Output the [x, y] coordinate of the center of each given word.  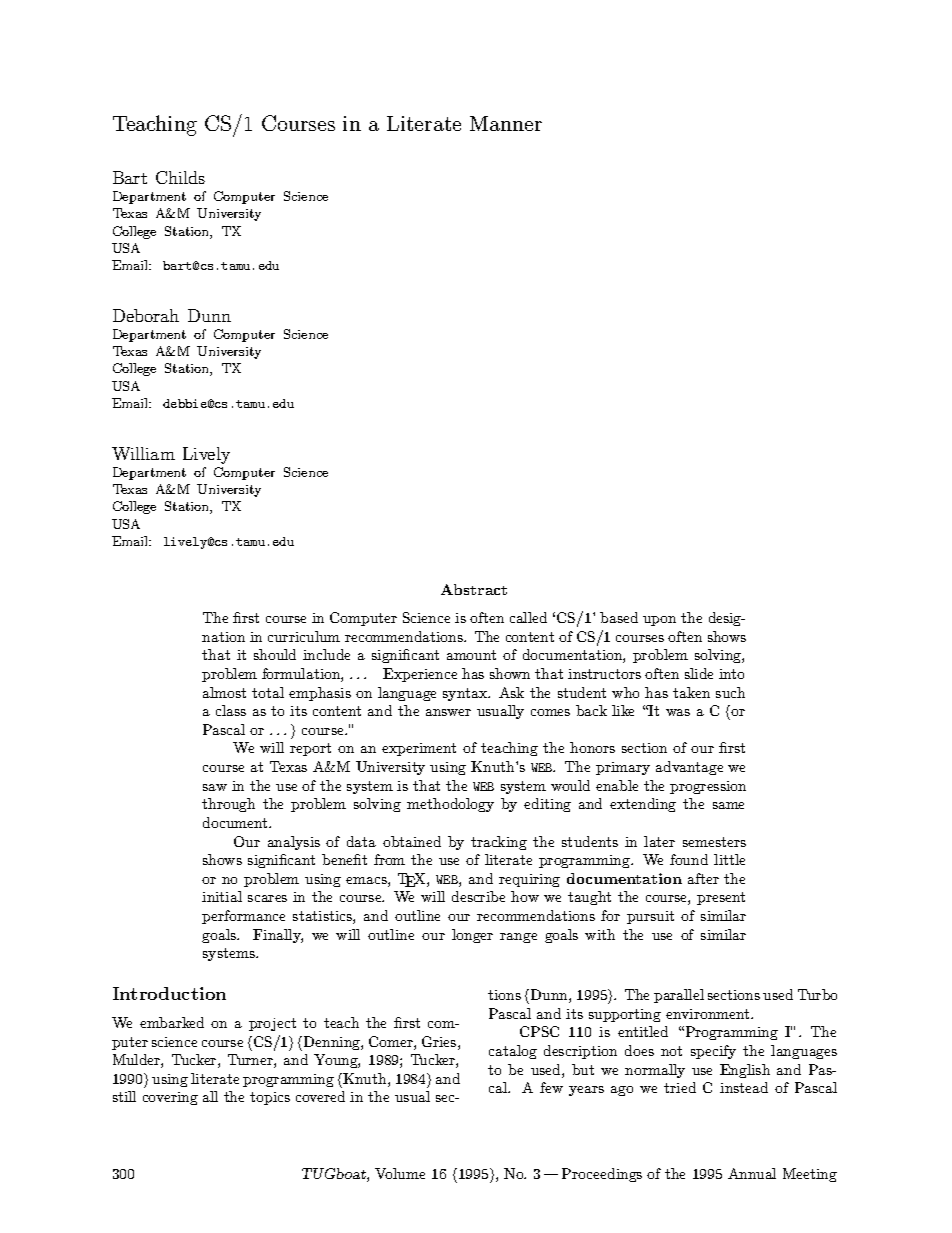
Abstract [474, 589]
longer [472, 936]
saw [215, 787]
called [528, 617]
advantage [689, 768]
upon [659, 621]
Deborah [146, 315]
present [721, 898]
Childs [180, 177]
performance [243, 917]
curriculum [304, 636]
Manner [506, 123]
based [619, 617]
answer [448, 712]
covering [170, 1098]
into [731, 674]
